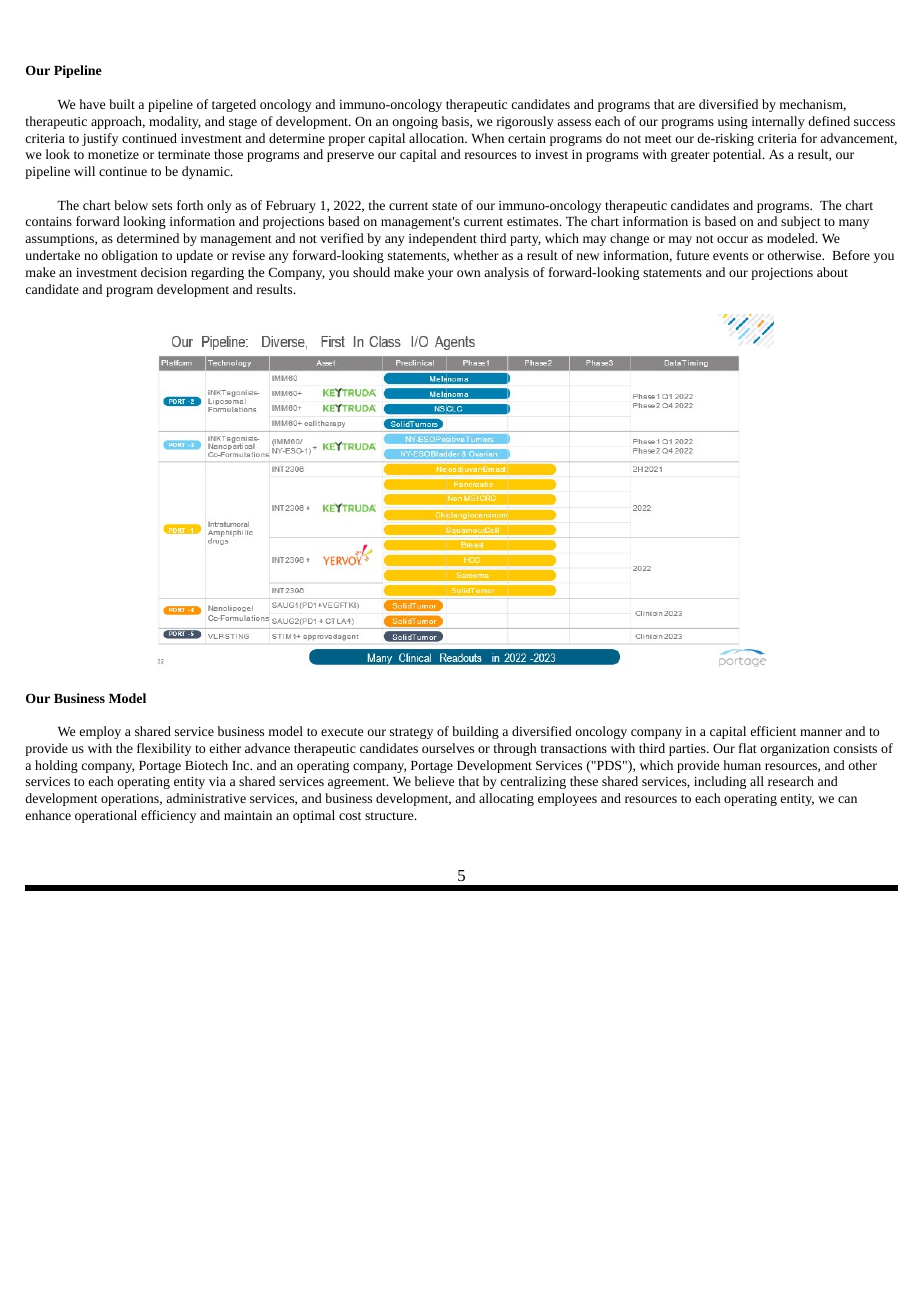  Describe the element at coordinates (832, 272) in the screenshot. I see `about` at that location.
